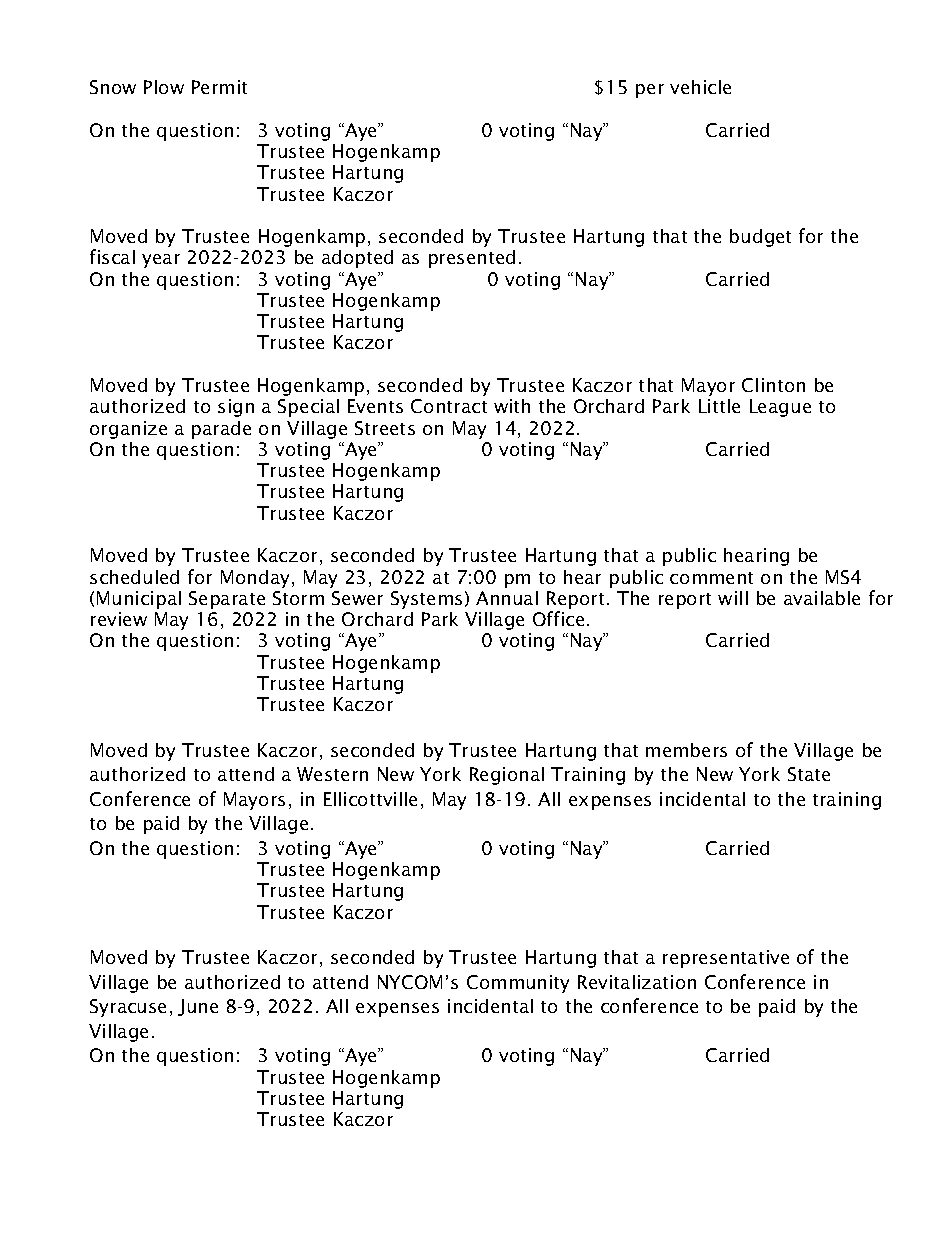 Image resolution: width=952 pixels, height=1233 pixels. Describe the element at coordinates (161, 261) in the document. I see `year` at that location.
